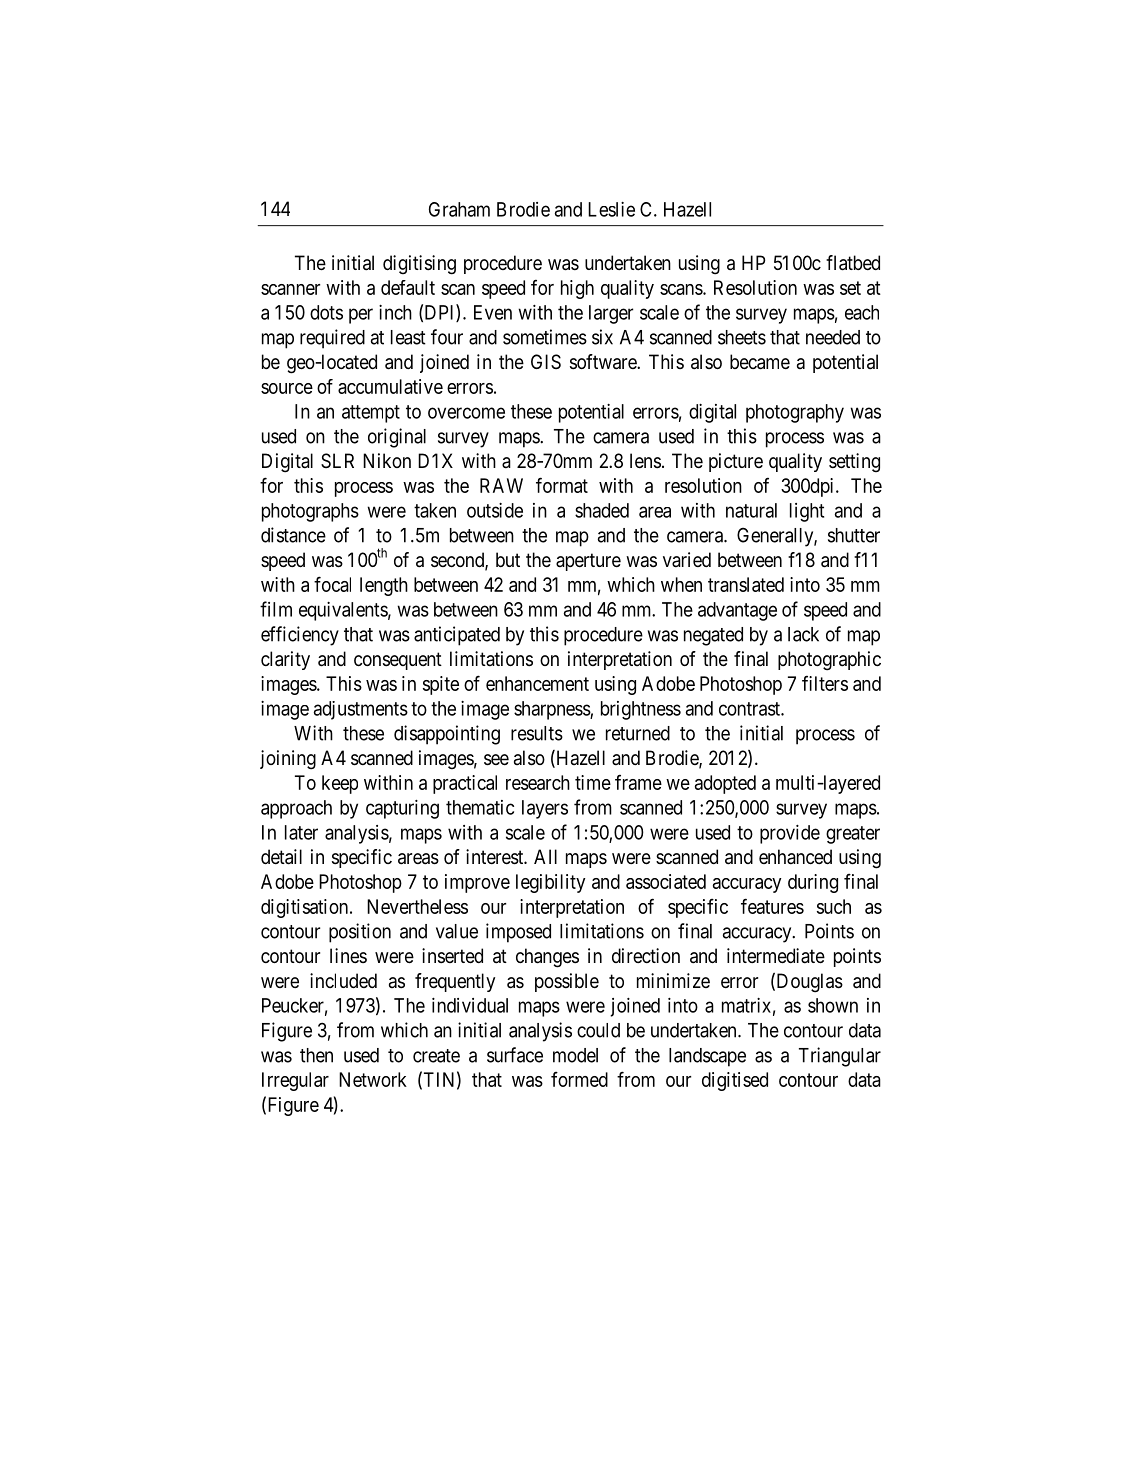 This document has width=1141, height=1476. I want to click on model, so click(575, 1055).
